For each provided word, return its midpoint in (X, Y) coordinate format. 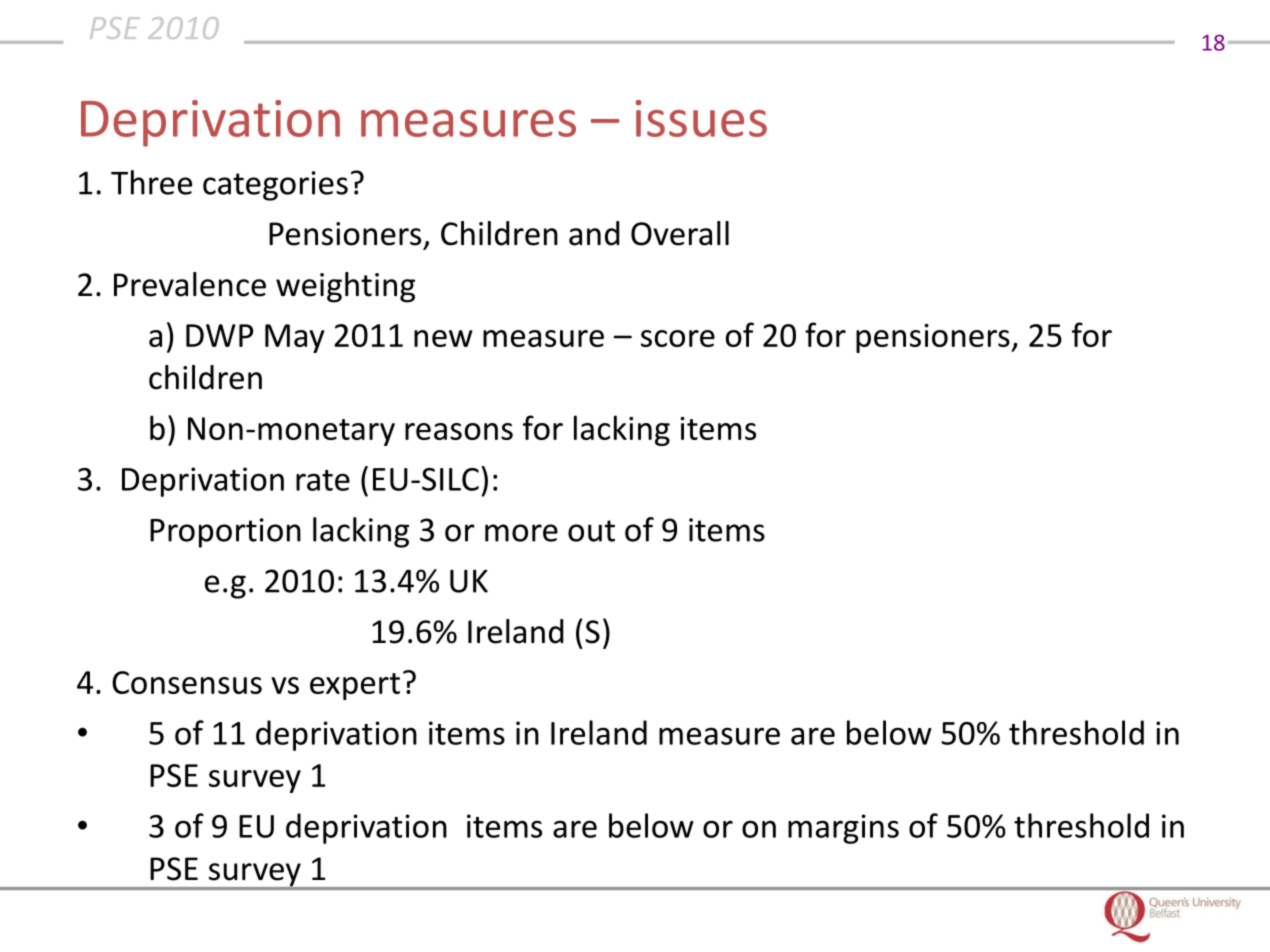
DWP (219, 335)
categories (275, 186)
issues (701, 118)
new (443, 338)
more (521, 533)
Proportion (225, 533)
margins (843, 829)
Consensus (187, 682)
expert (355, 686)
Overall (680, 233)
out (591, 531)
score (678, 338)
